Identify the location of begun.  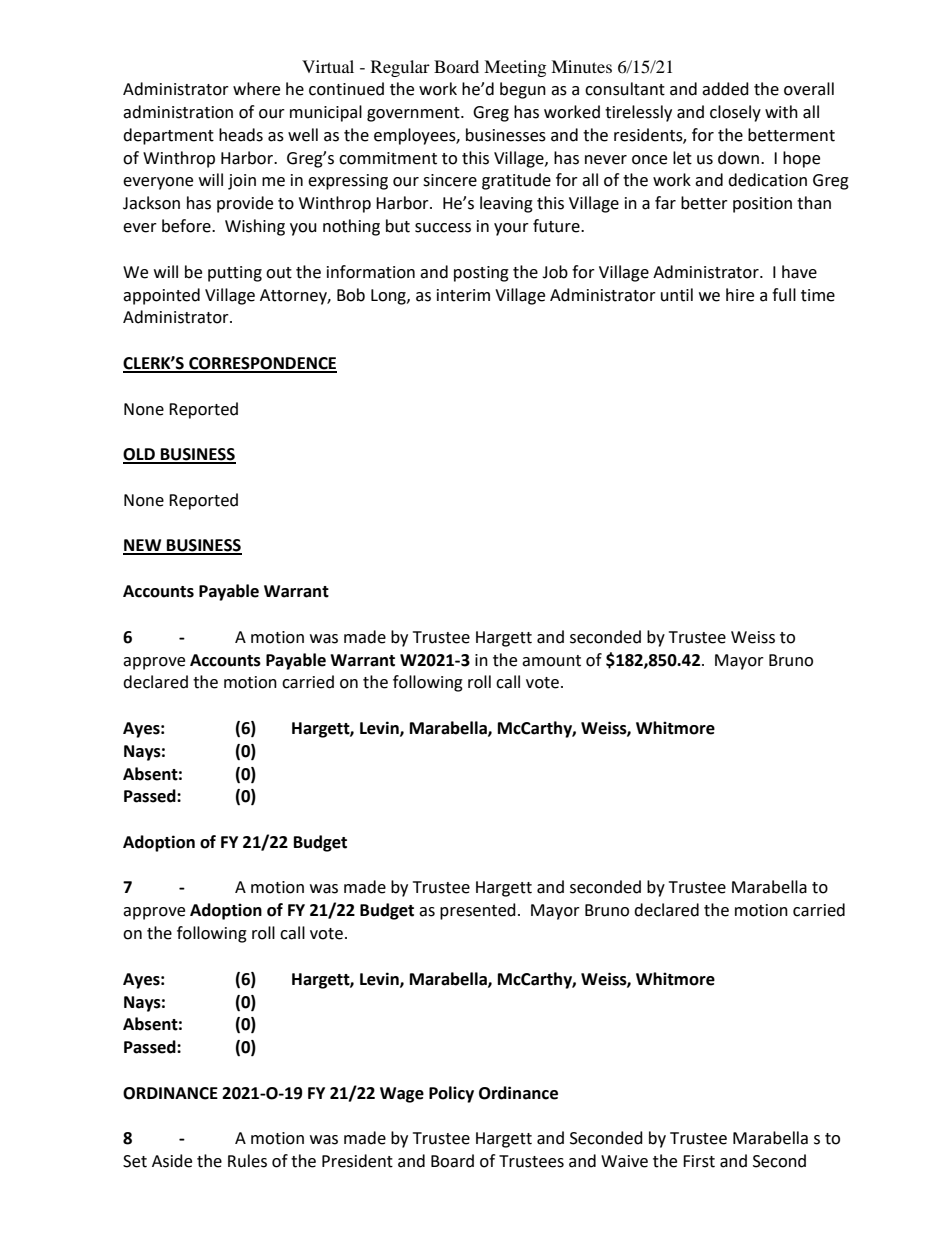
(523, 90).
